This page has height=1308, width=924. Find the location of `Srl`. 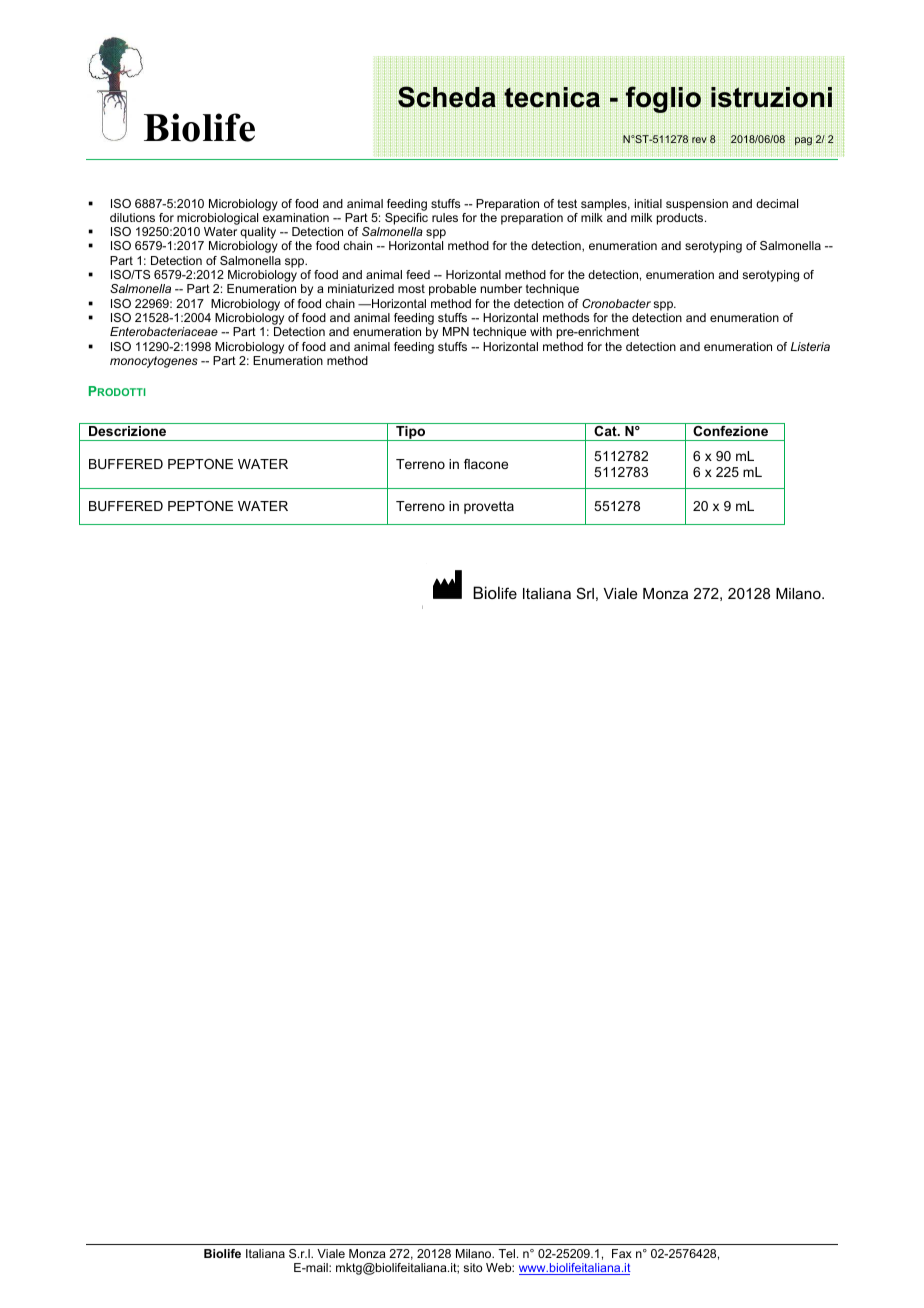

Srl is located at coordinates (585, 593).
